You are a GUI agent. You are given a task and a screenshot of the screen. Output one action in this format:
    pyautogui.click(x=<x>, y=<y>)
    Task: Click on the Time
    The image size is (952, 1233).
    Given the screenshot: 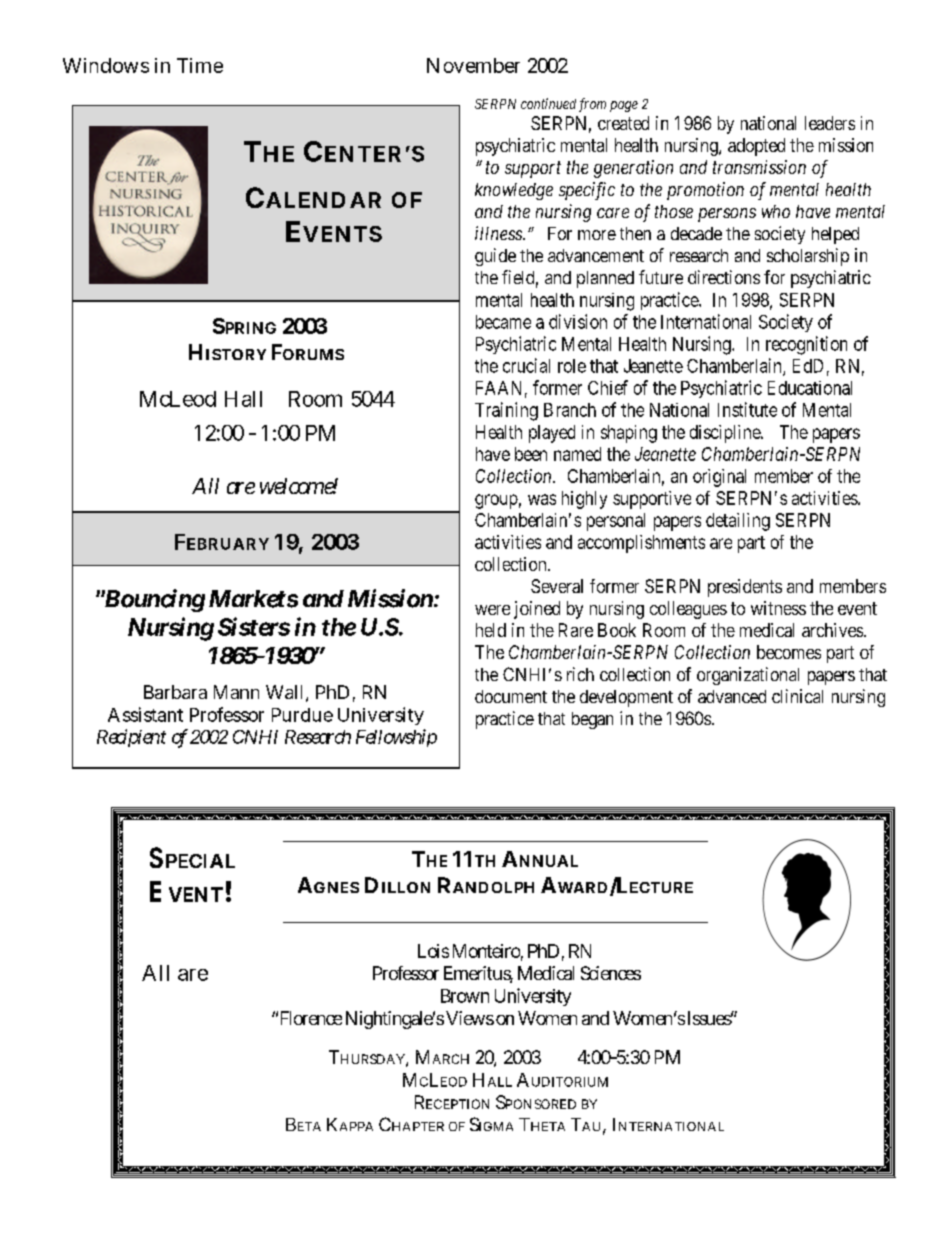 What is the action you would take?
    pyautogui.click(x=200, y=65)
